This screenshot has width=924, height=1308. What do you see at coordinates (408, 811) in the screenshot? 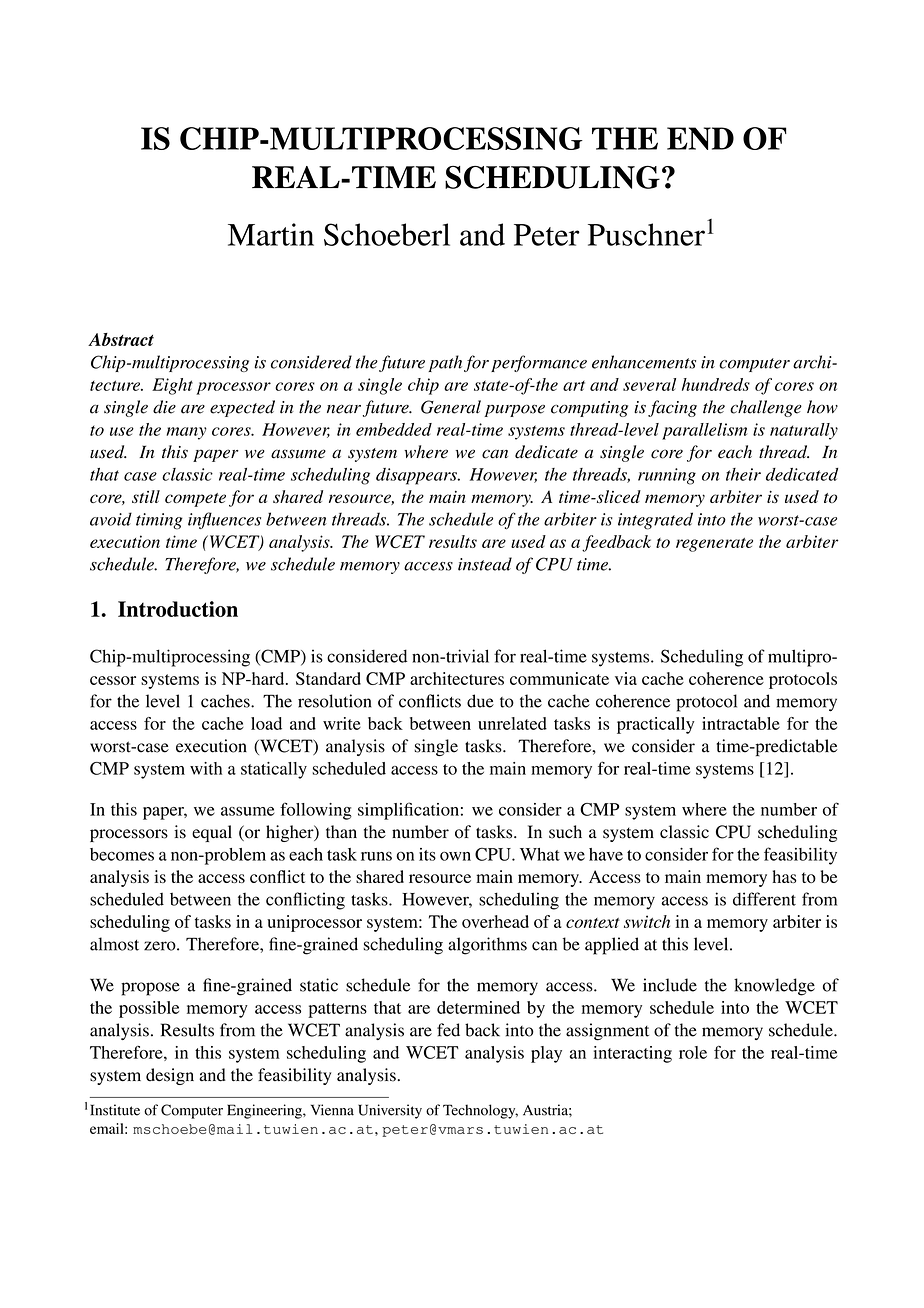
I see `simplification` at bounding box center [408, 811].
